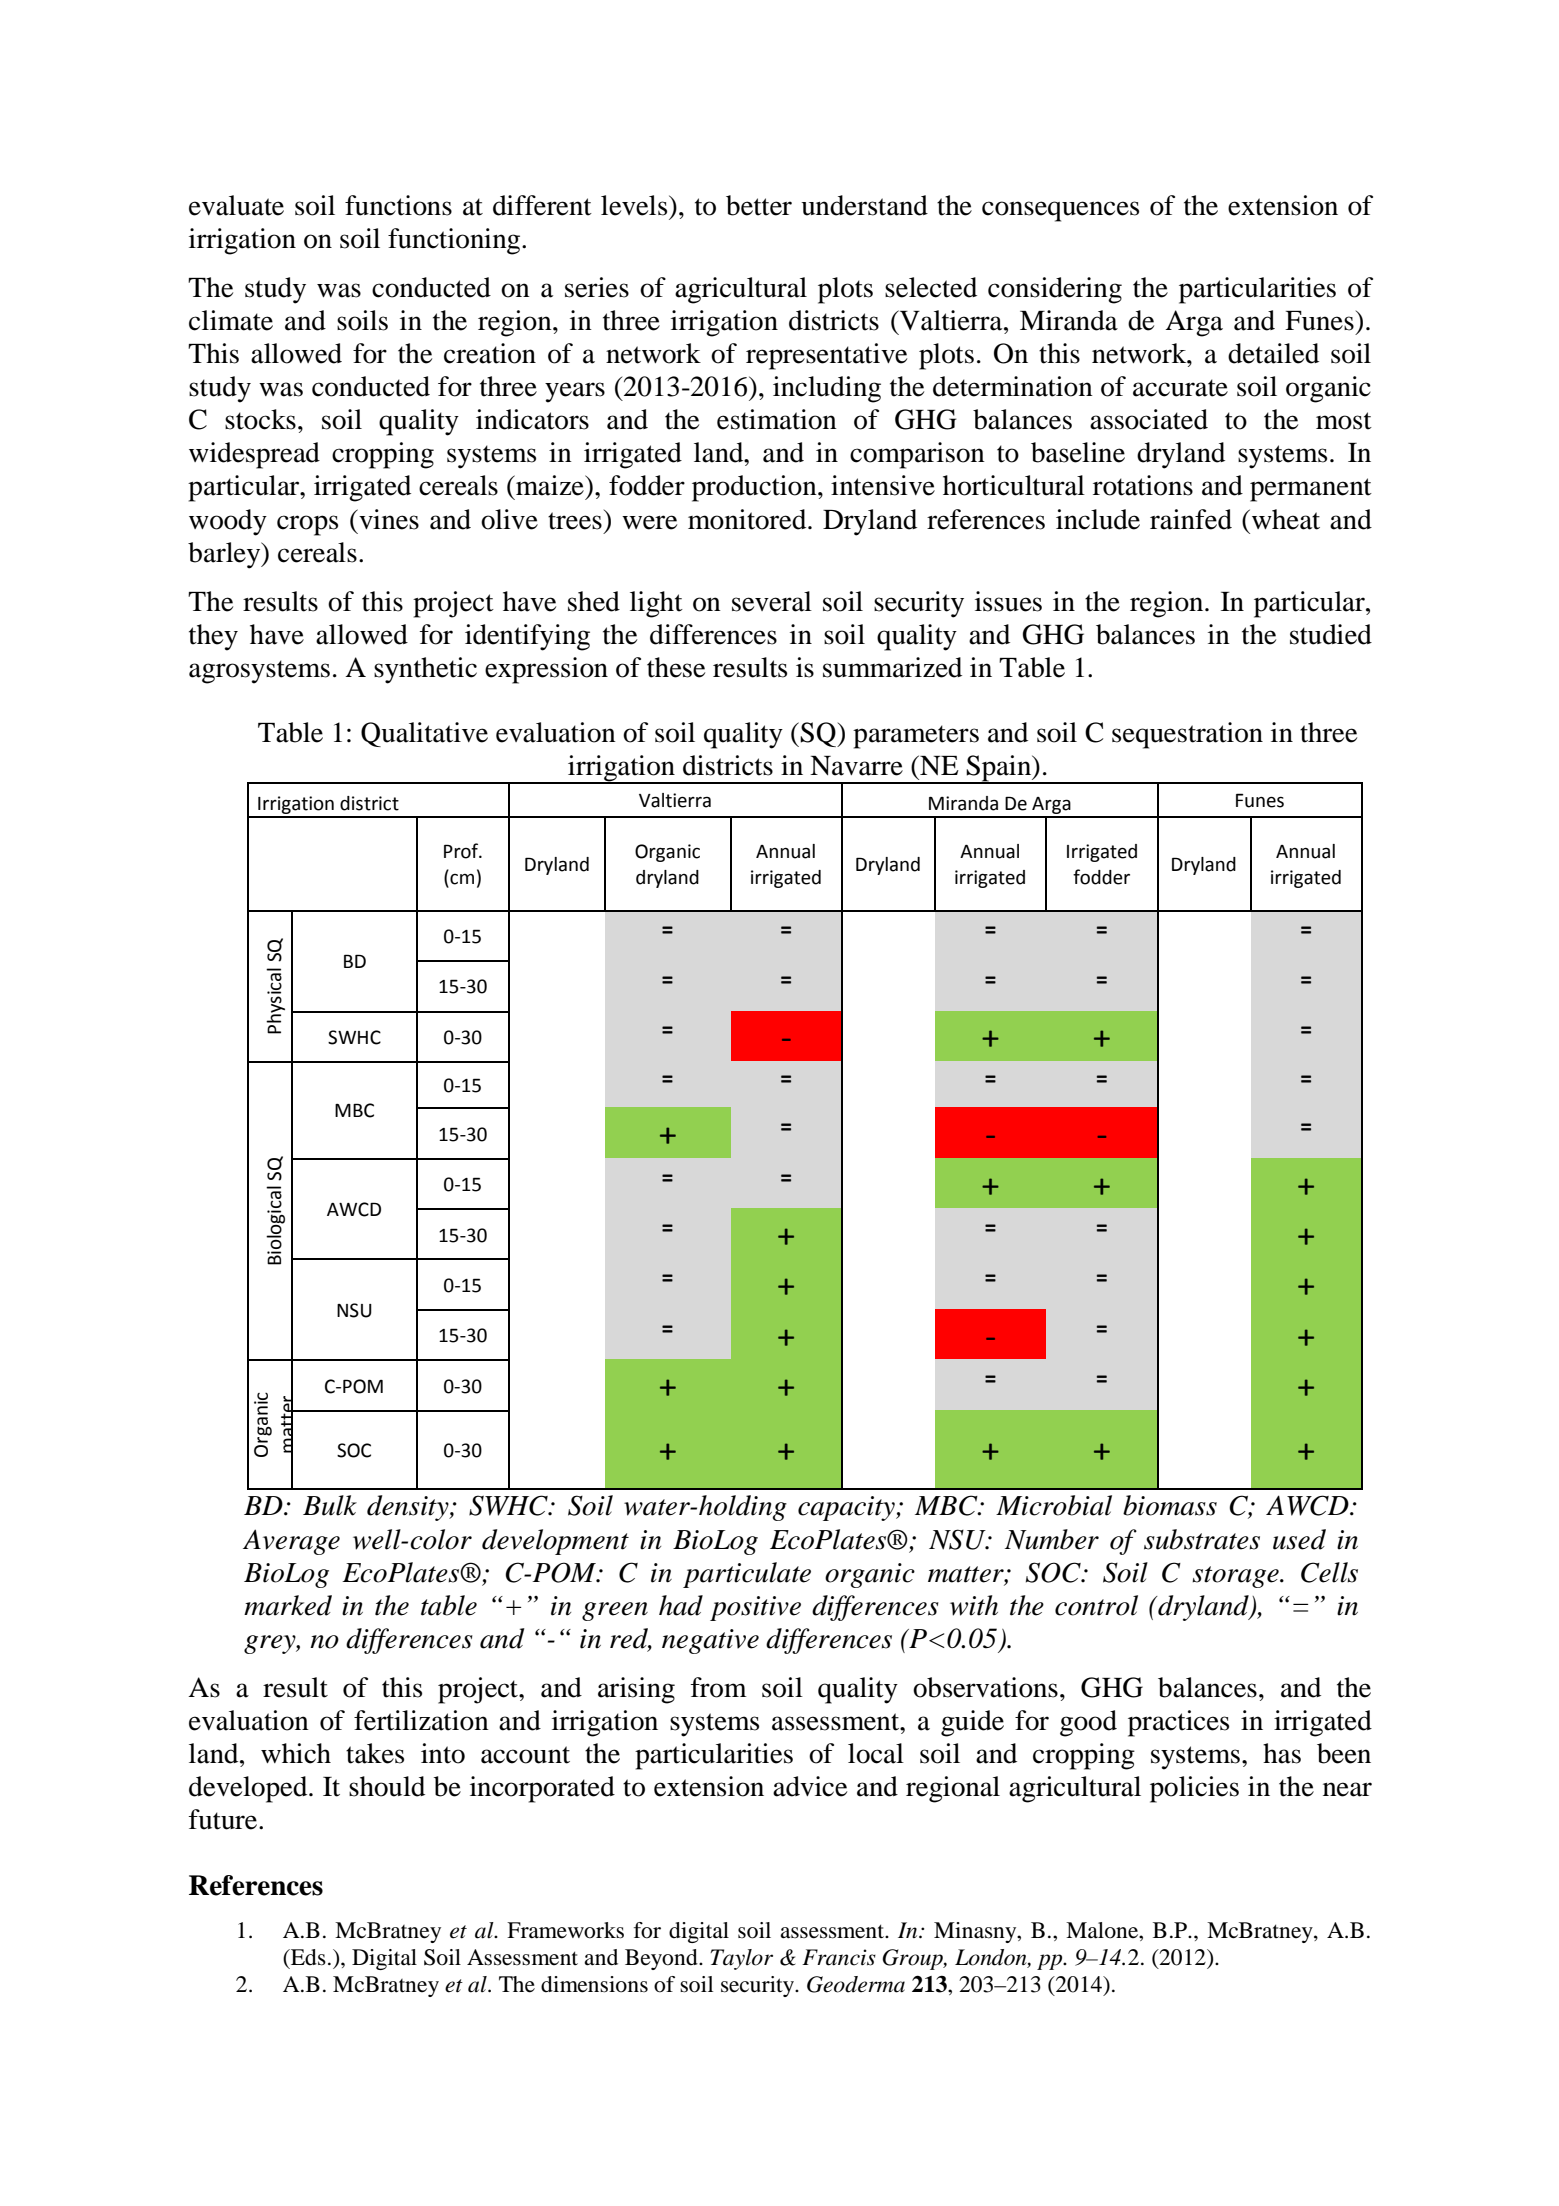  I want to click on Eds, so click(307, 1957).
